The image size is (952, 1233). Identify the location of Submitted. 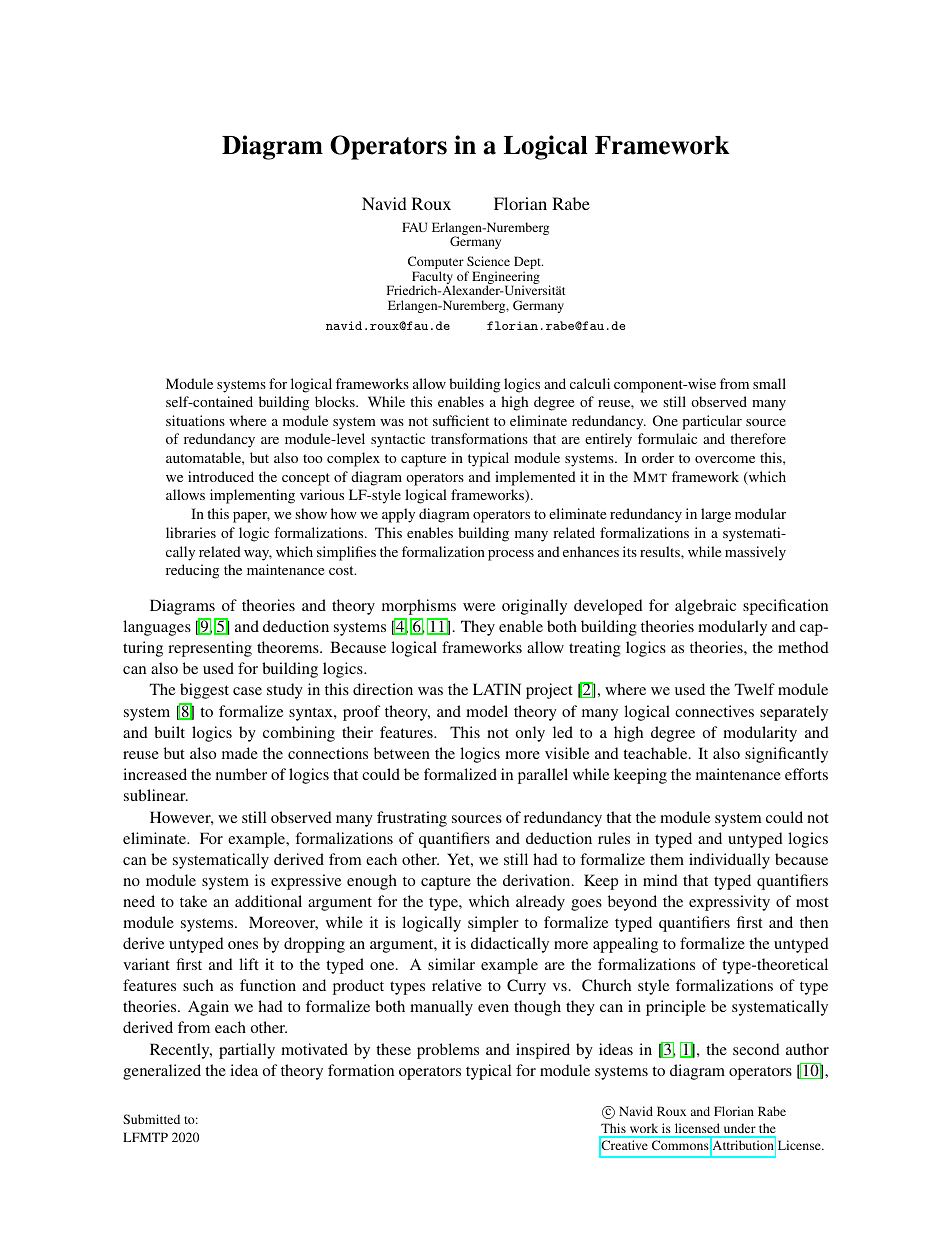
(151, 1119).
